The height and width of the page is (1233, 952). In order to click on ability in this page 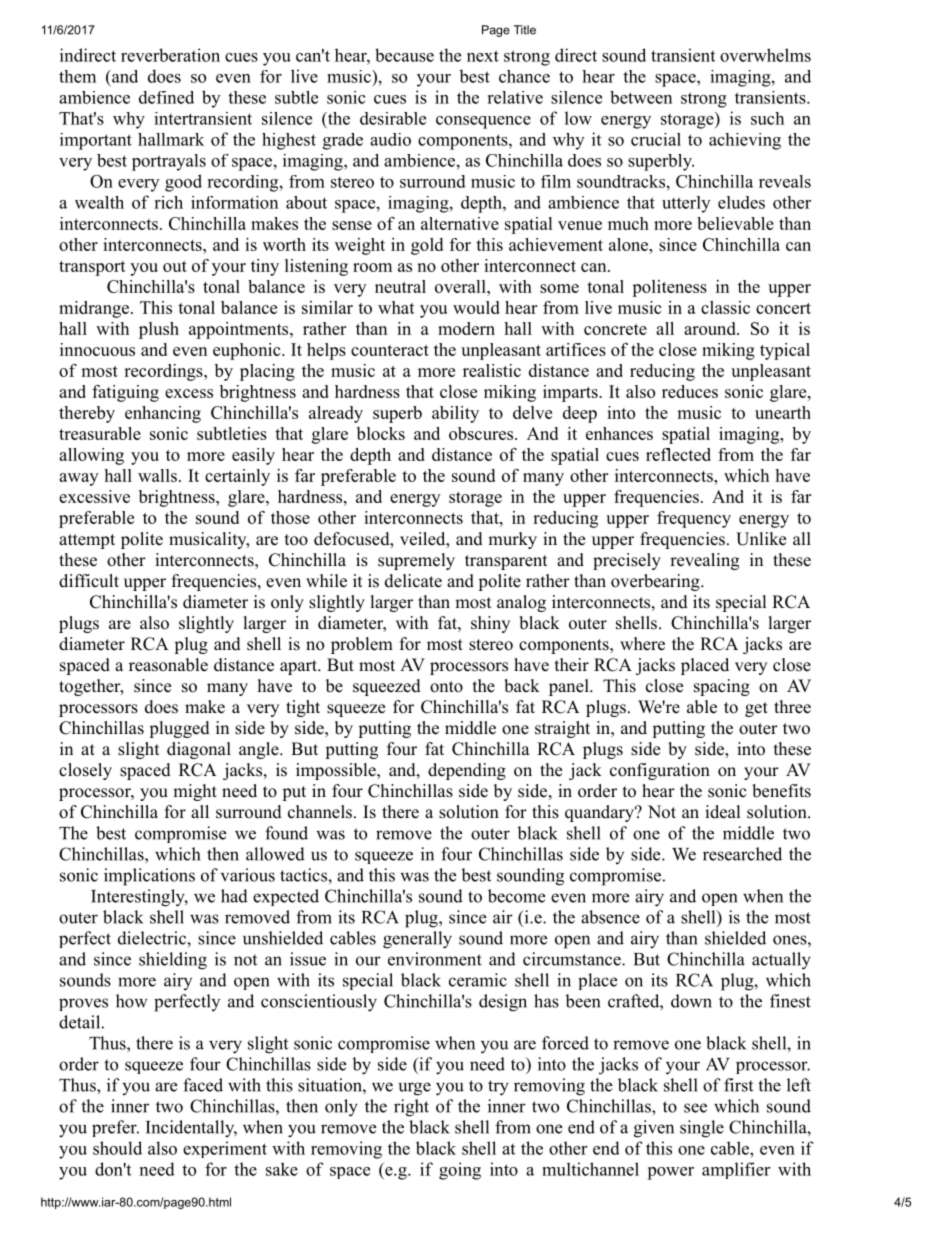, I will do `click(455, 414)`.
